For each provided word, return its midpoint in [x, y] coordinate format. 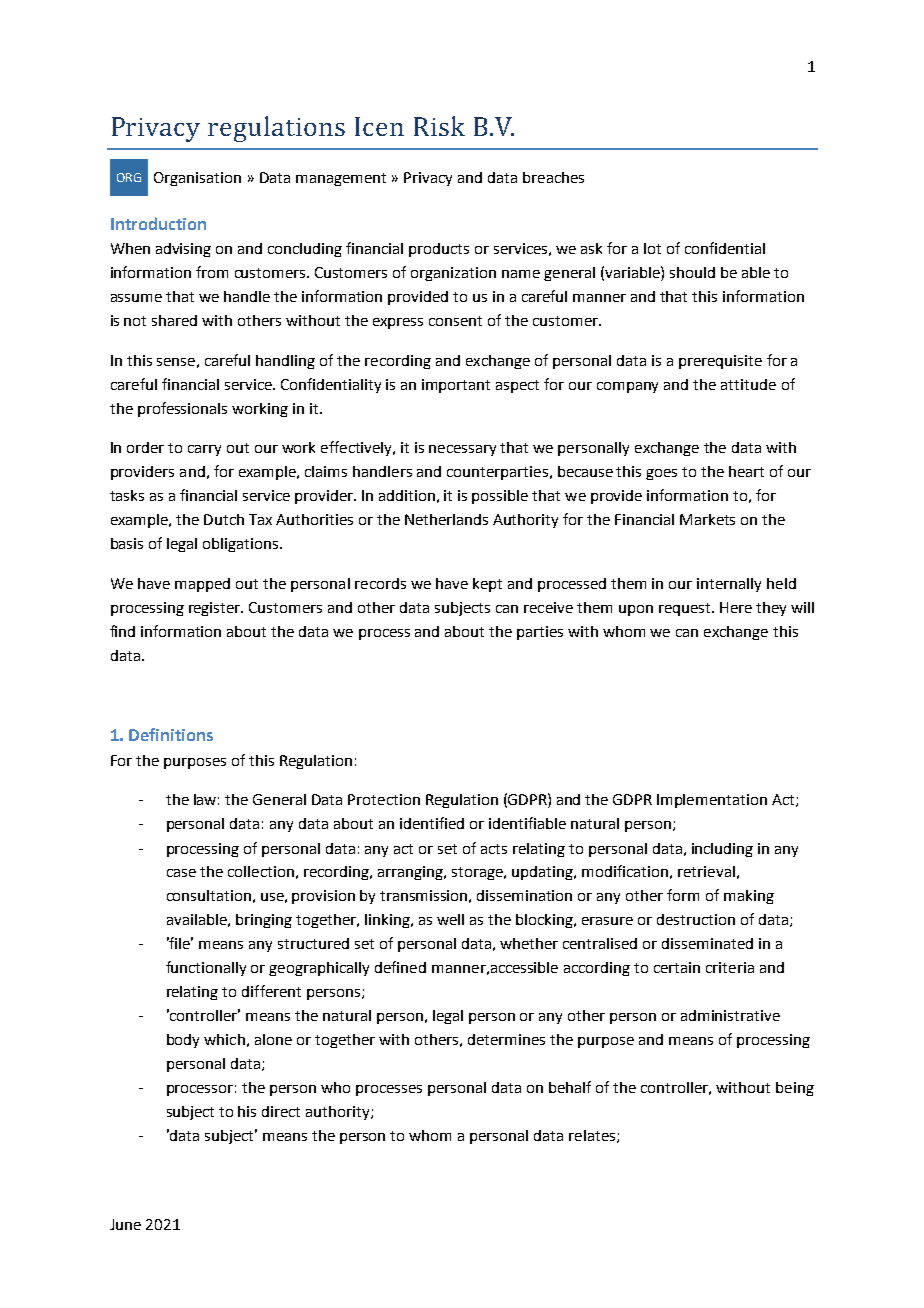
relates [593, 1136]
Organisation [197, 179]
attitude [748, 384]
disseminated [707, 943]
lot [652, 248]
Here [736, 607]
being [795, 1089]
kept [487, 585]
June [125, 1224]
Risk [439, 126]
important [456, 386]
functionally [206, 968]
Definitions [171, 734]
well [450, 919]
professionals [182, 409]
